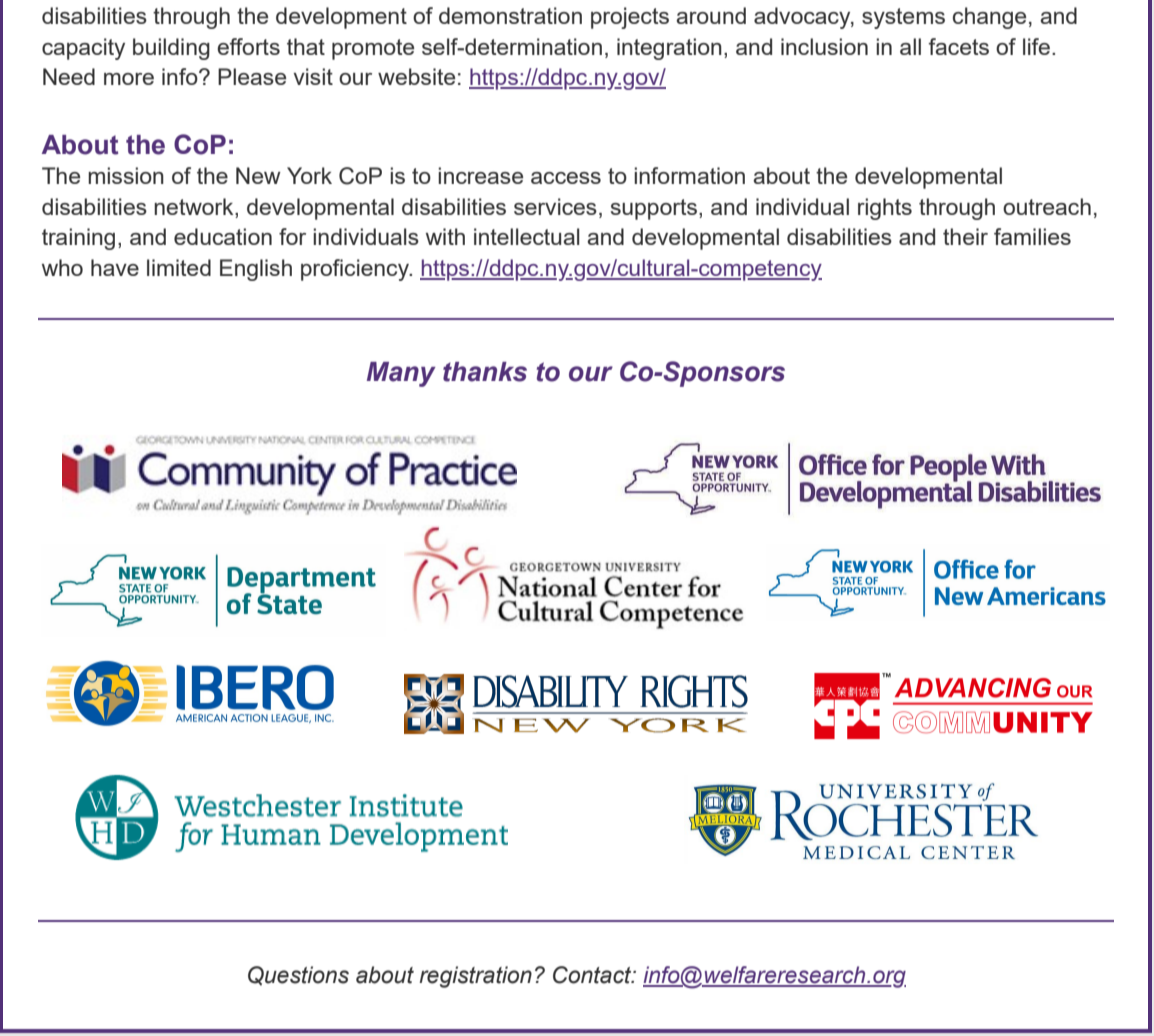  Describe the element at coordinates (171, 49) in the screenshot. I see `building` at that location.
